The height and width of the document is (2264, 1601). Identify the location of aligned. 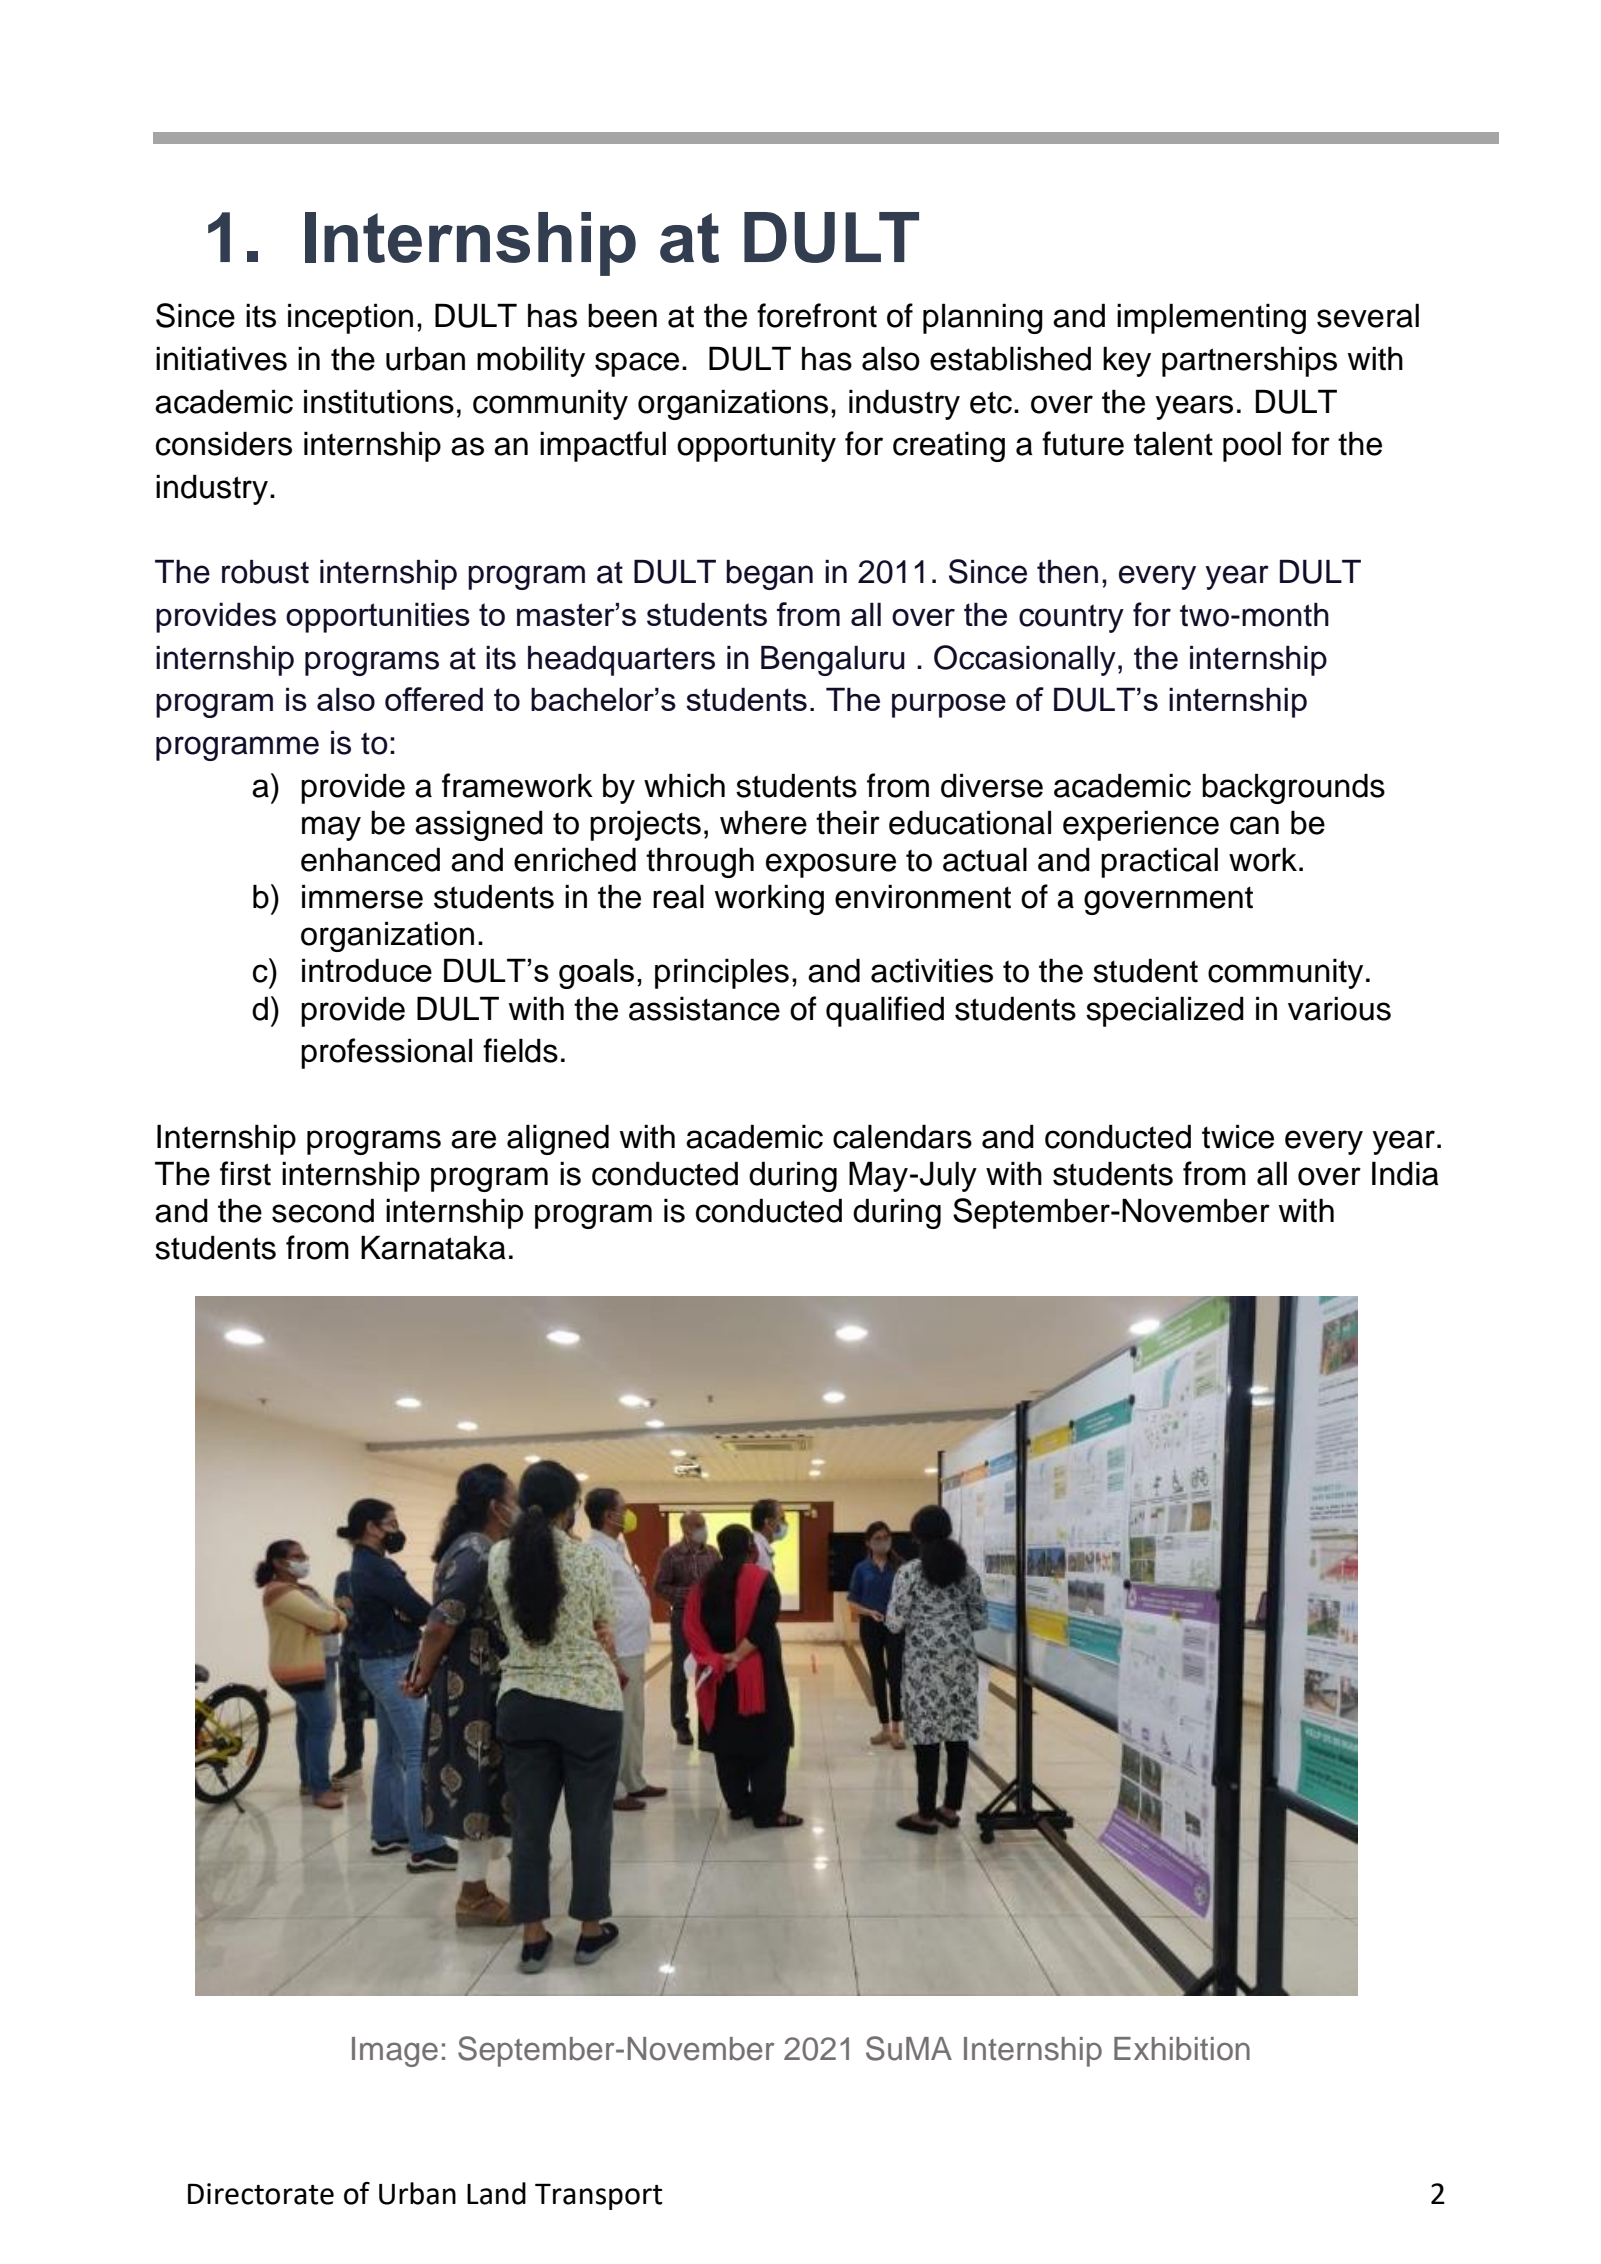
(558, 1139).
